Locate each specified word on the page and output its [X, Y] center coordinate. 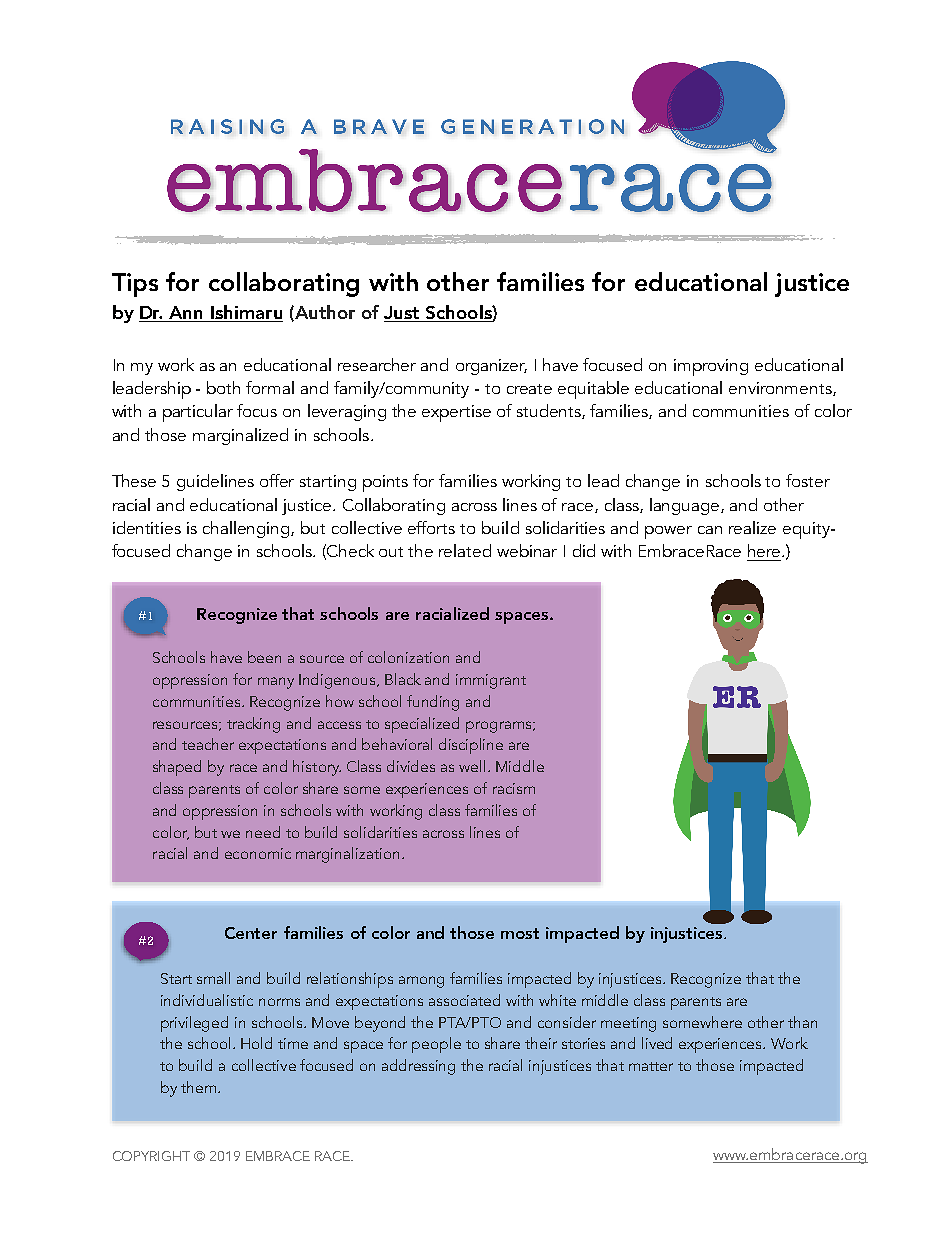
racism [514, 788]
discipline [471, 746]
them [198, 1087]
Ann [186, 314]
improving [711, 367]
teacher [208, 744]
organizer [491, 367]
